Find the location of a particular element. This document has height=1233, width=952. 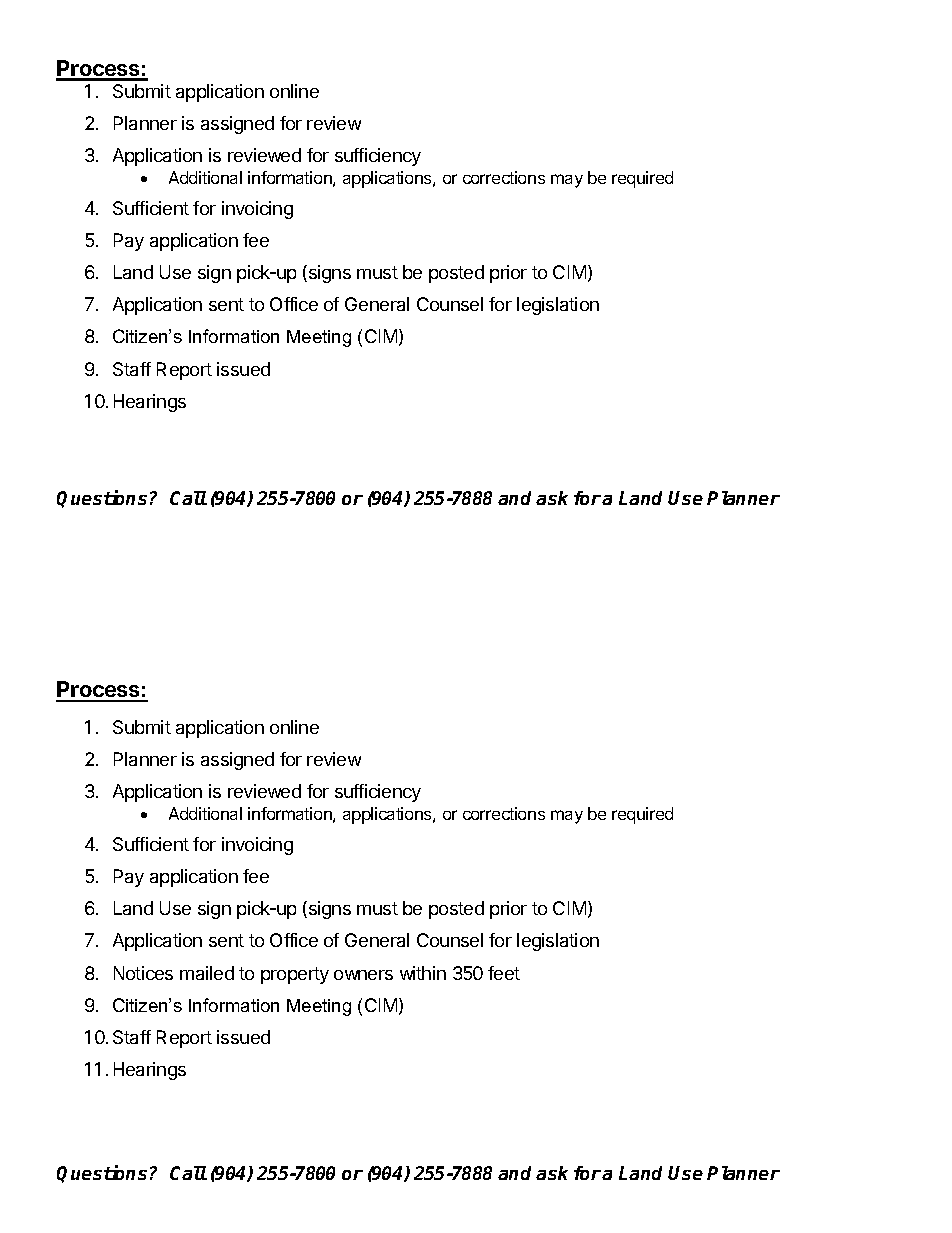

within is located at coordinates (423, 973).
